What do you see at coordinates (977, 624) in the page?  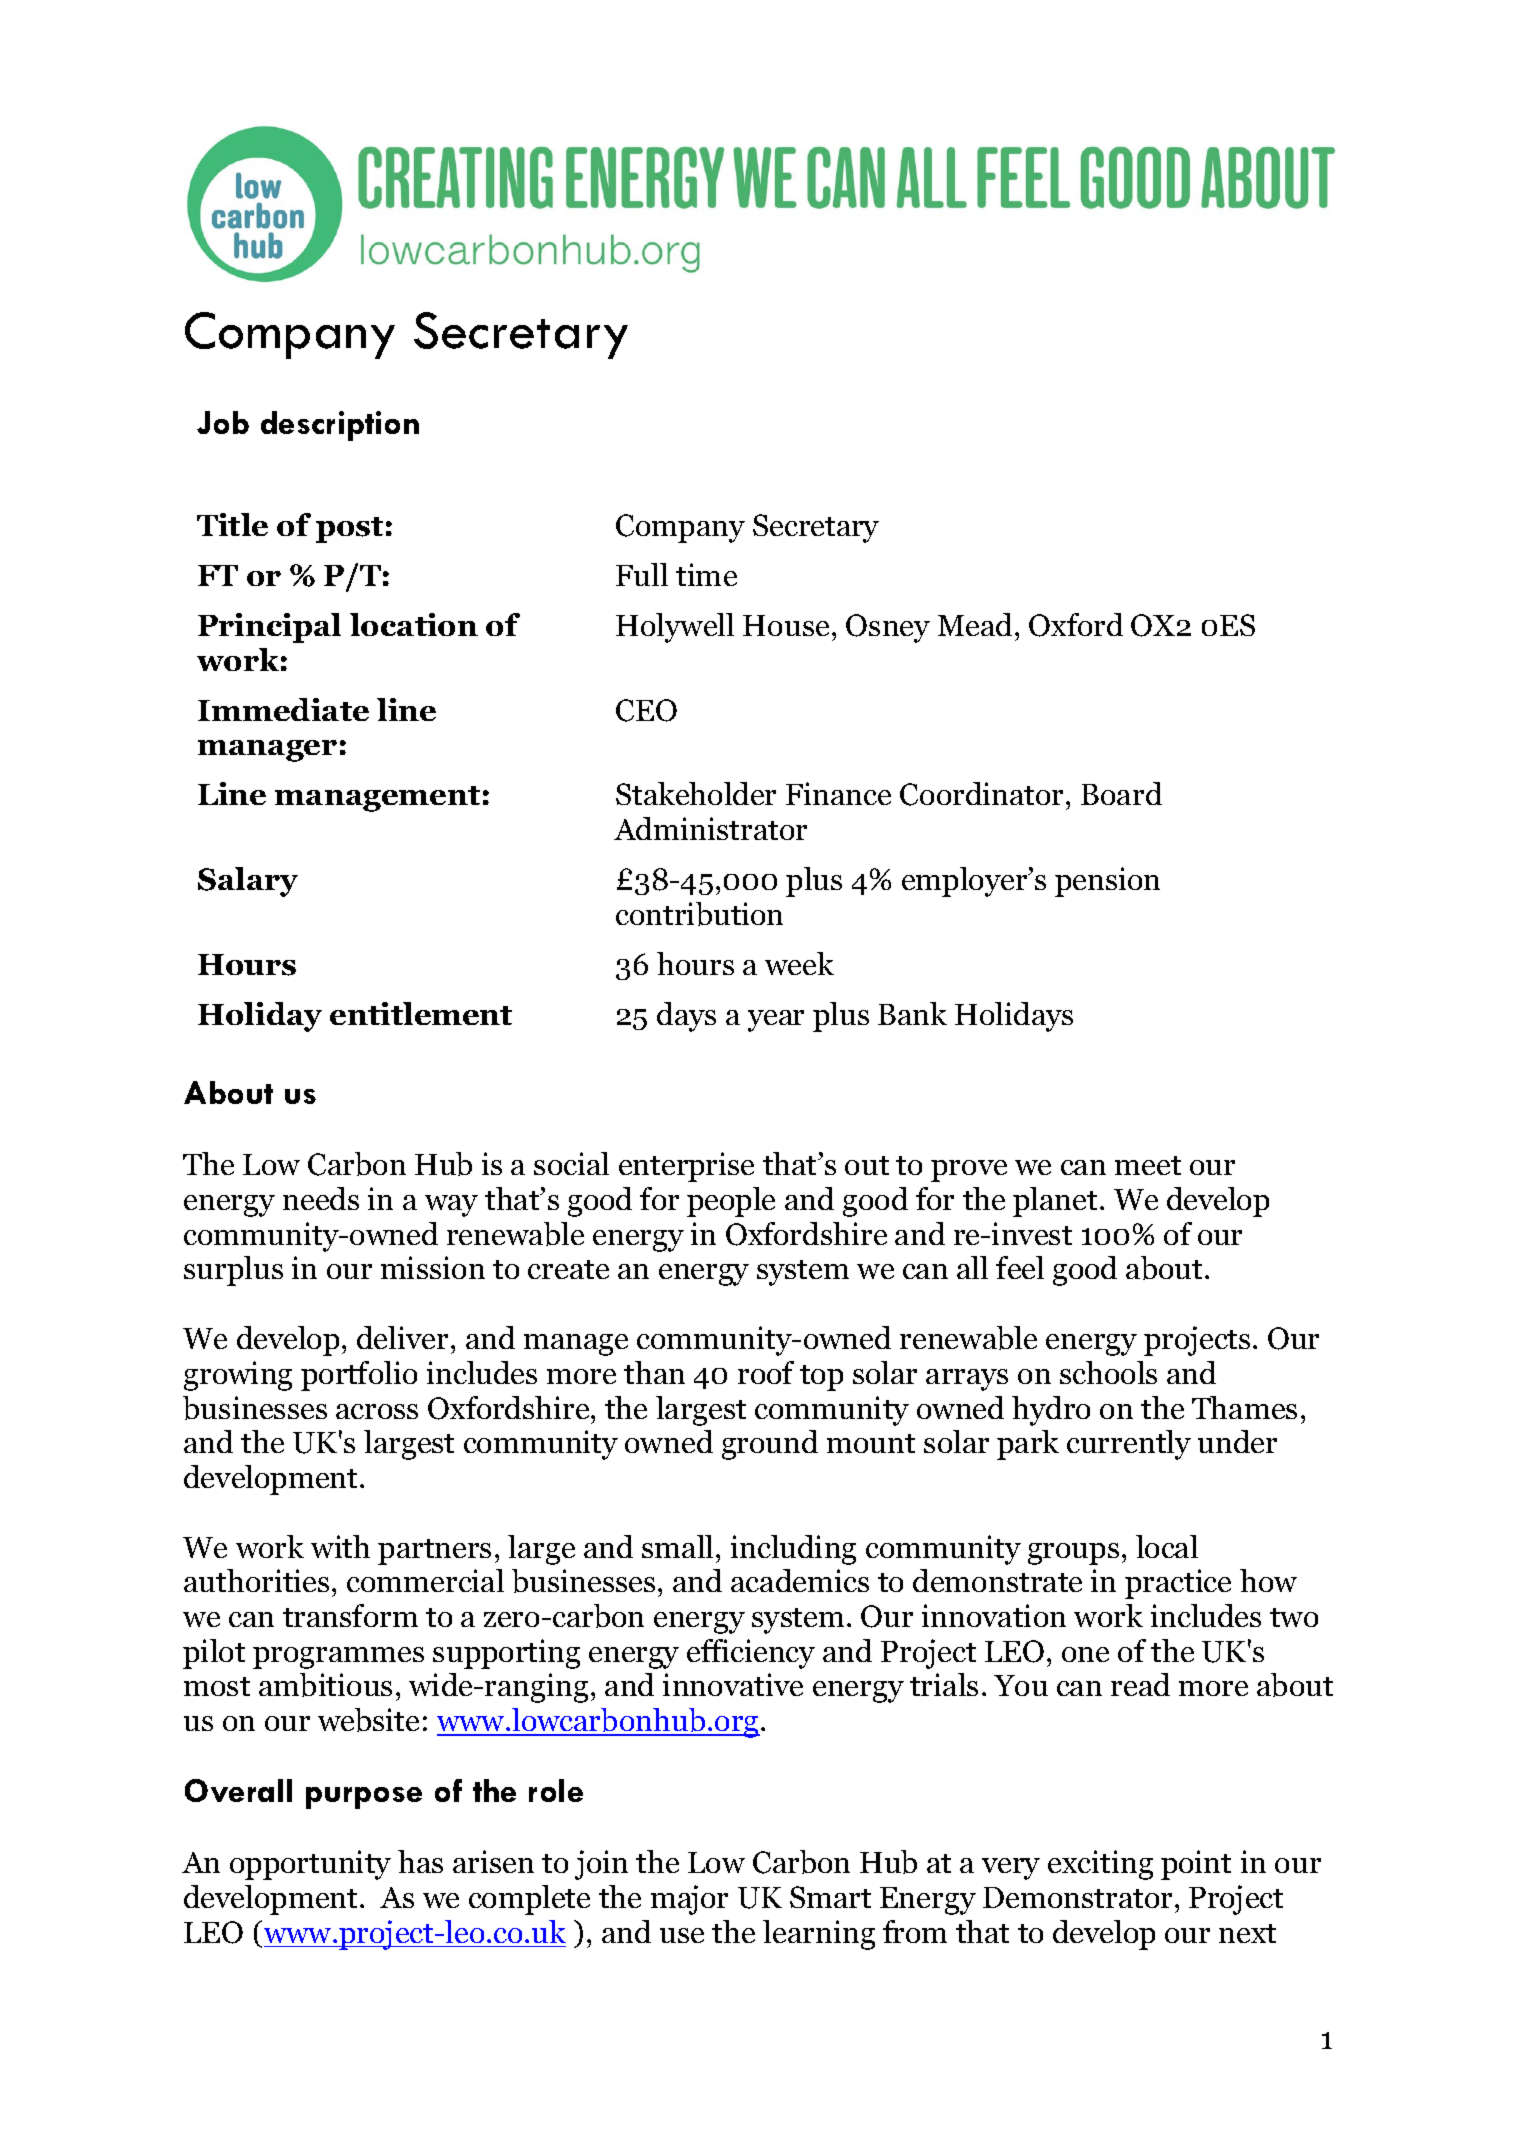 I see `Mead` at bounding box center [977, 624].
